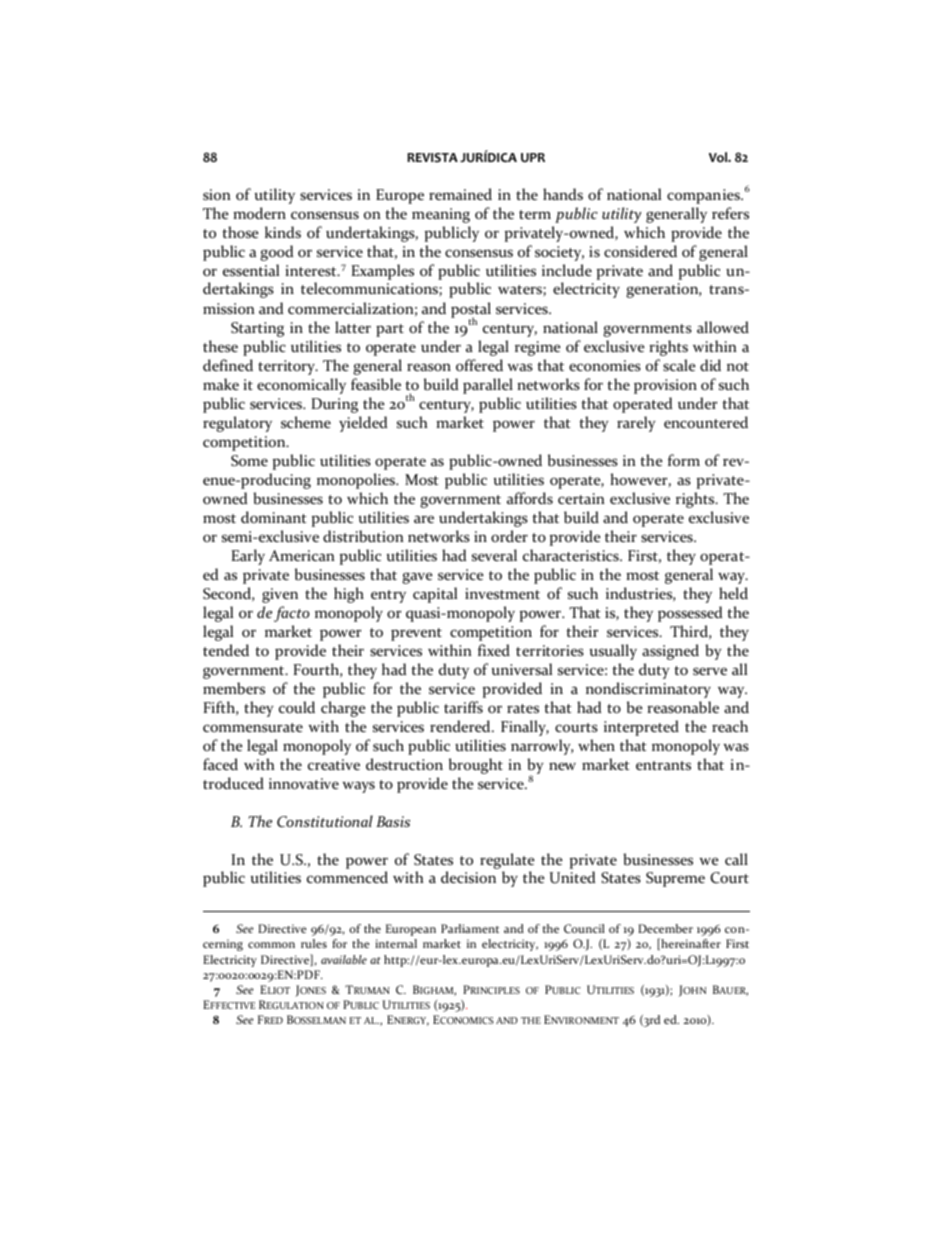  What do you see at coordinates (730, 213) in the document?
I see `refers` at bounding box center [730, 213].
